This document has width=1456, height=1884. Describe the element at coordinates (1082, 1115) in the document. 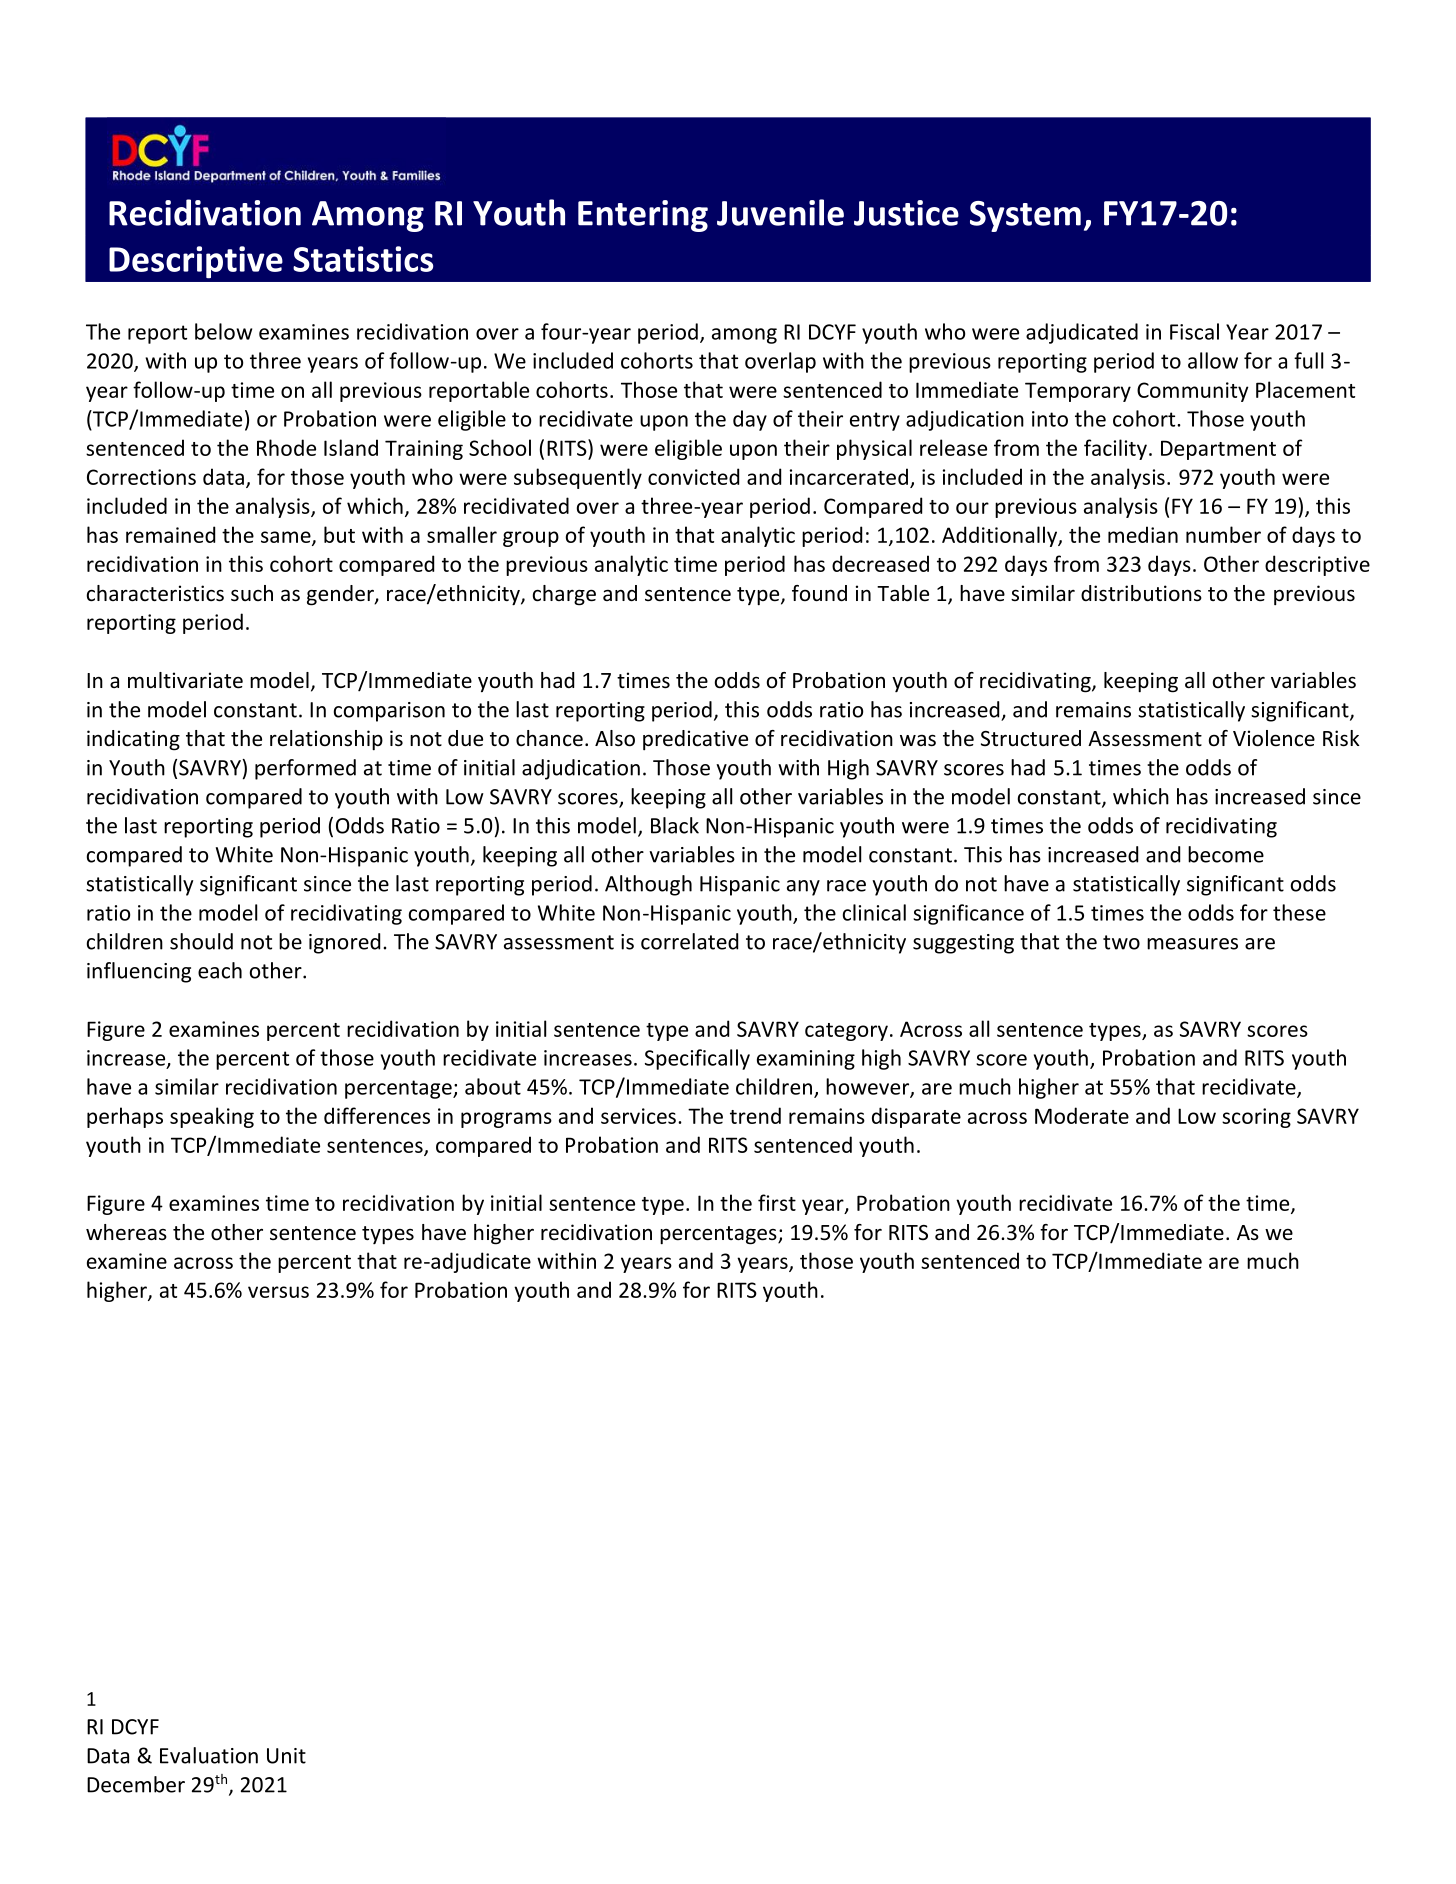

I see `Moderate` at that location.
